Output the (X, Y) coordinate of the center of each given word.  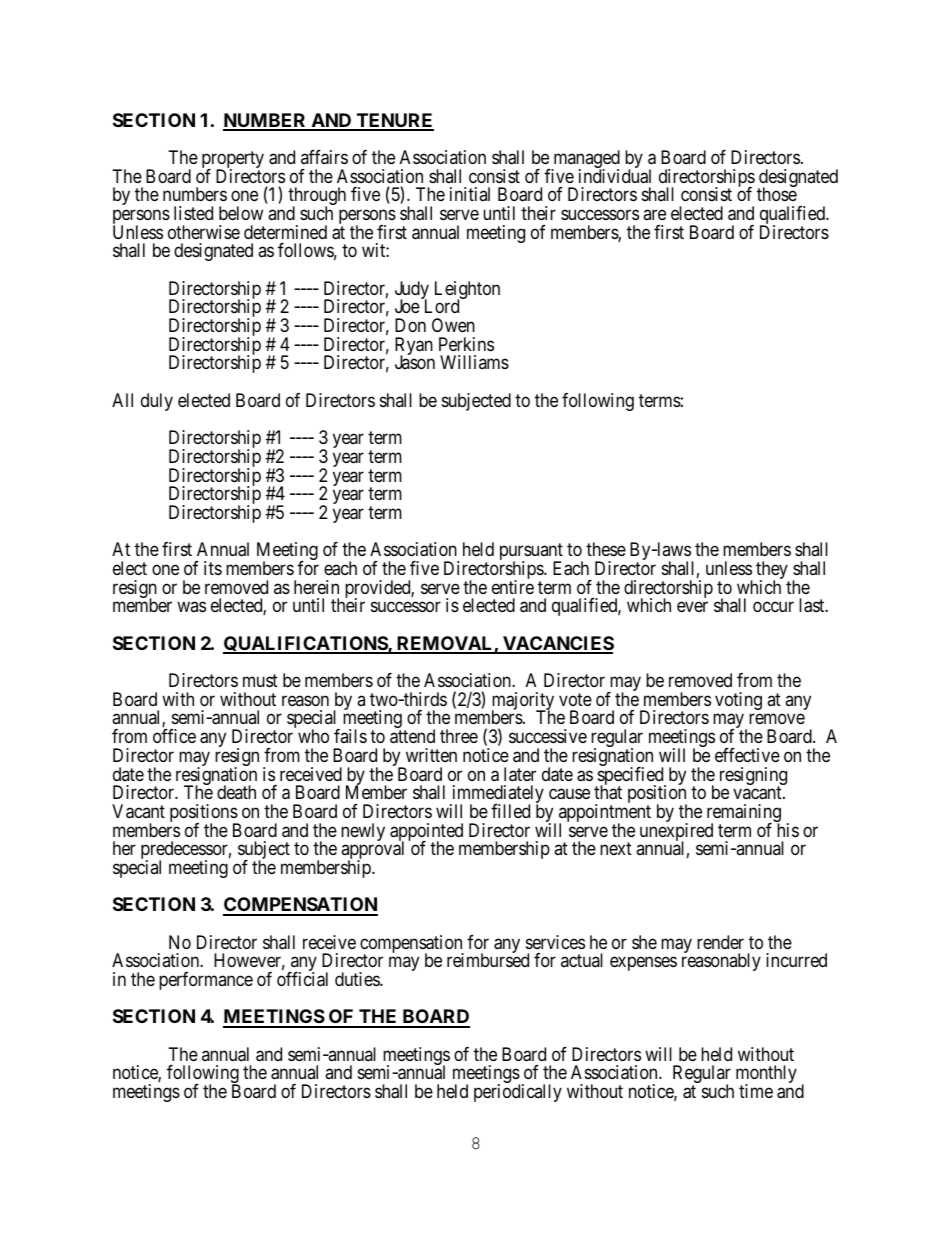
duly (157, 402)
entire (513, 587)
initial (470, 194)
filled (510, 811)
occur (773, 607)
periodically (518, 1093)
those (777, 194)
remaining (744, 814)
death (236, 792)
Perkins (466, 344)
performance (206, 981)
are (654, 214)
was (191, 607)
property (233, 161)
